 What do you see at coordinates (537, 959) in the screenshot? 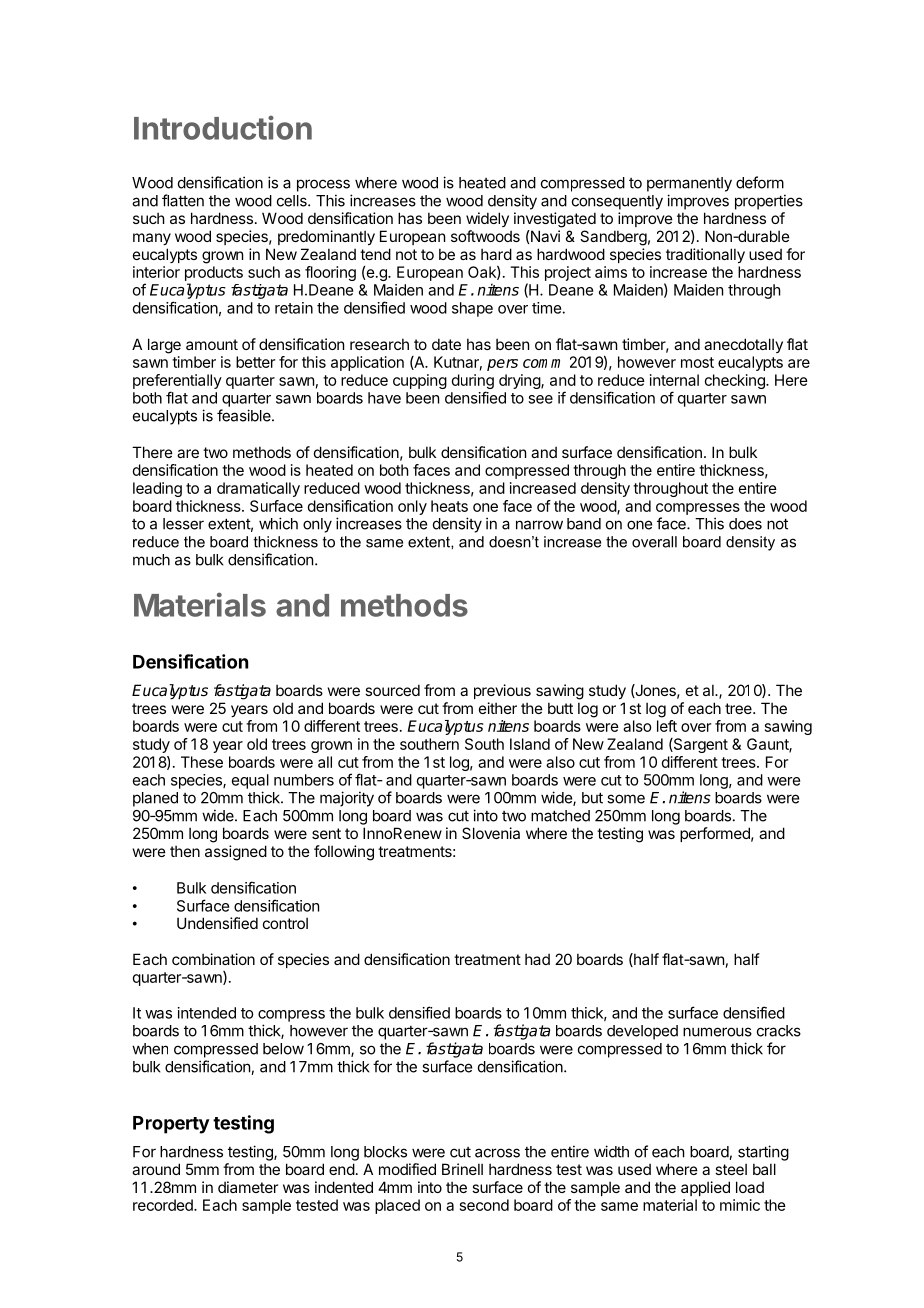
I see `had` at bounding box center [537, 959].
